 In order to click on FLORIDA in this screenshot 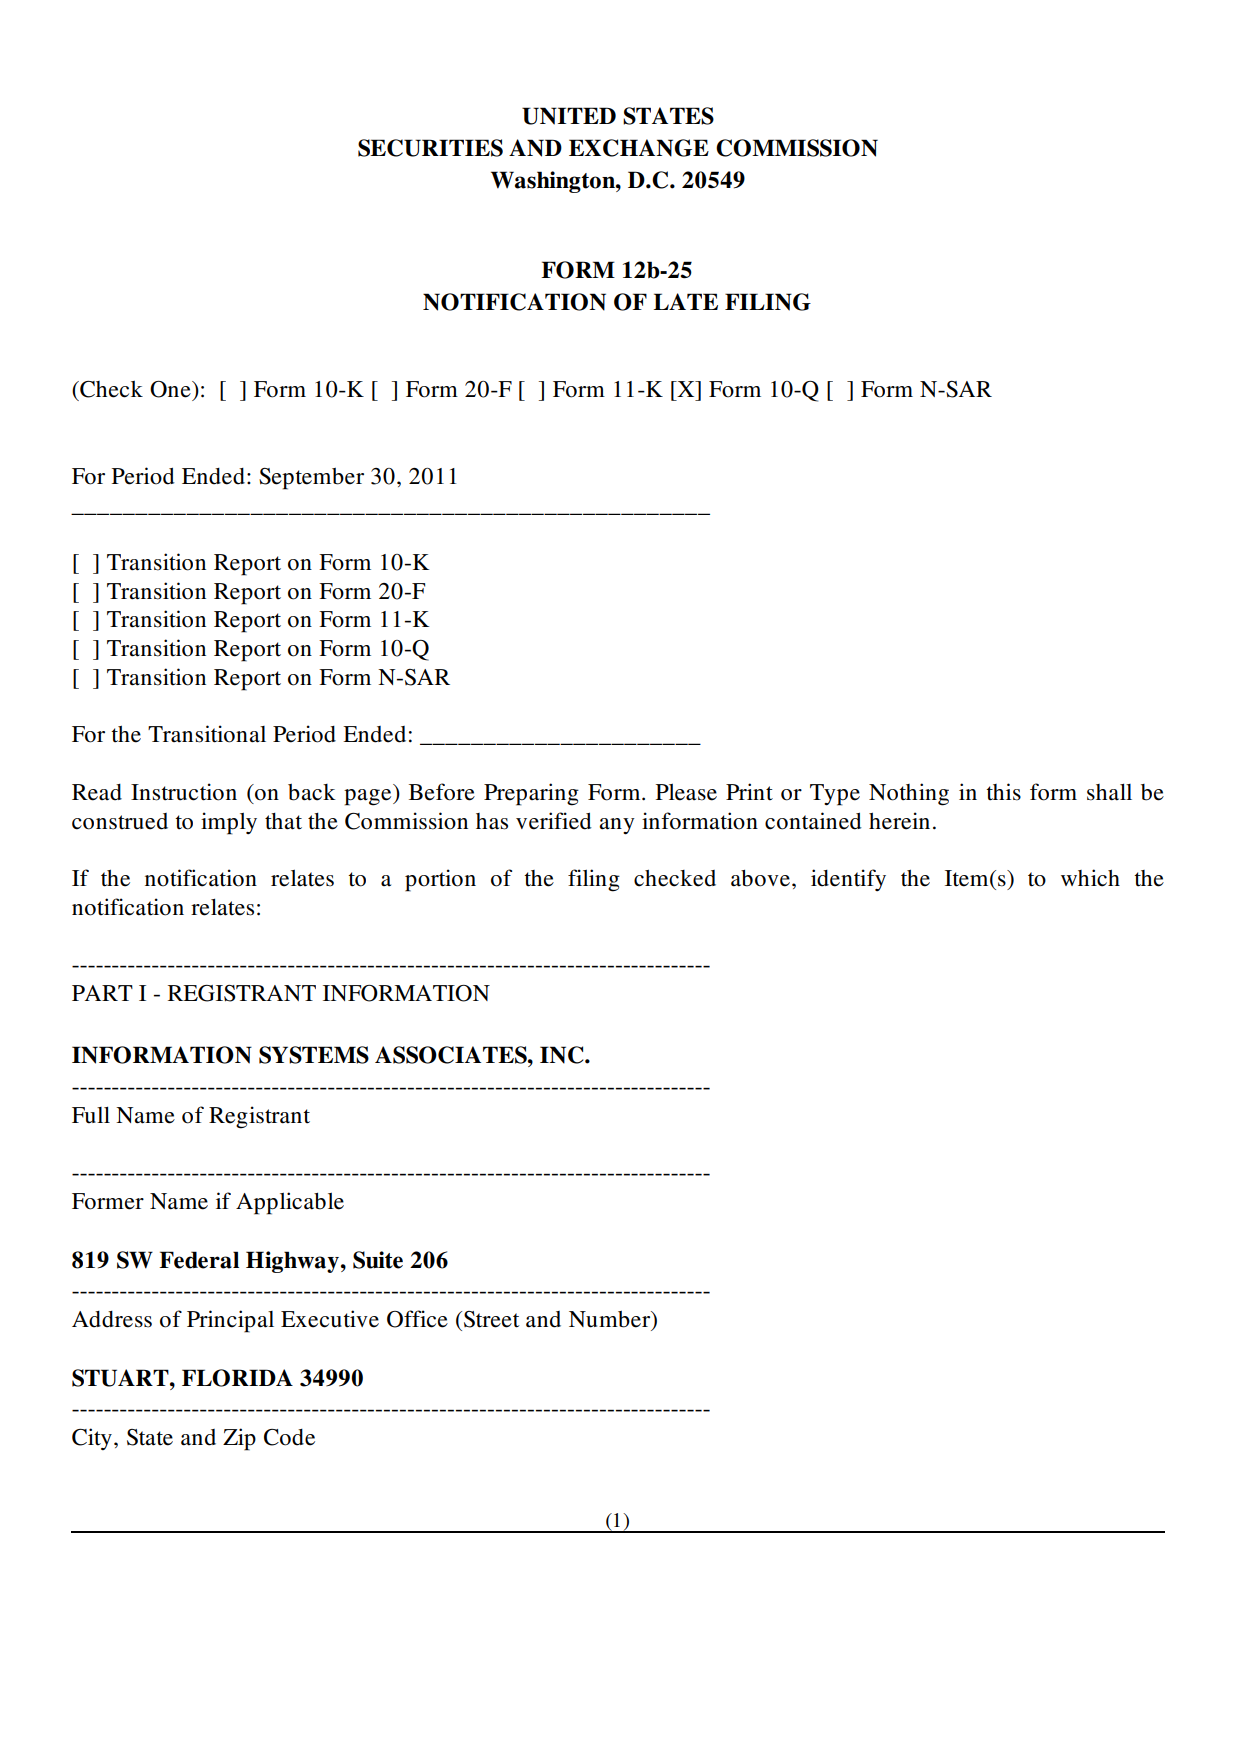, I will do `click(237, 1378)`.
